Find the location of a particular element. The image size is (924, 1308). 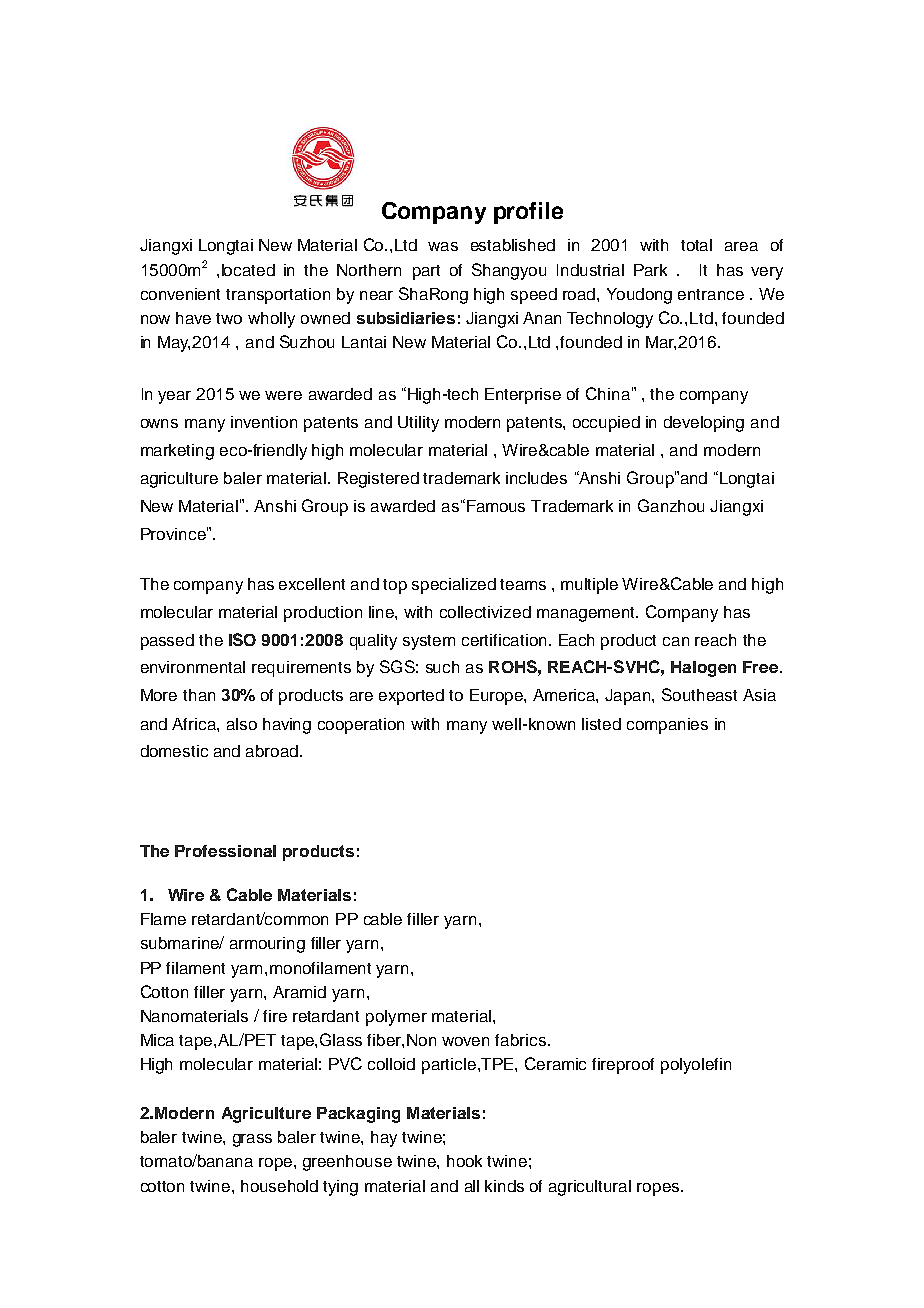

was is located at coordinates (443, 246).
